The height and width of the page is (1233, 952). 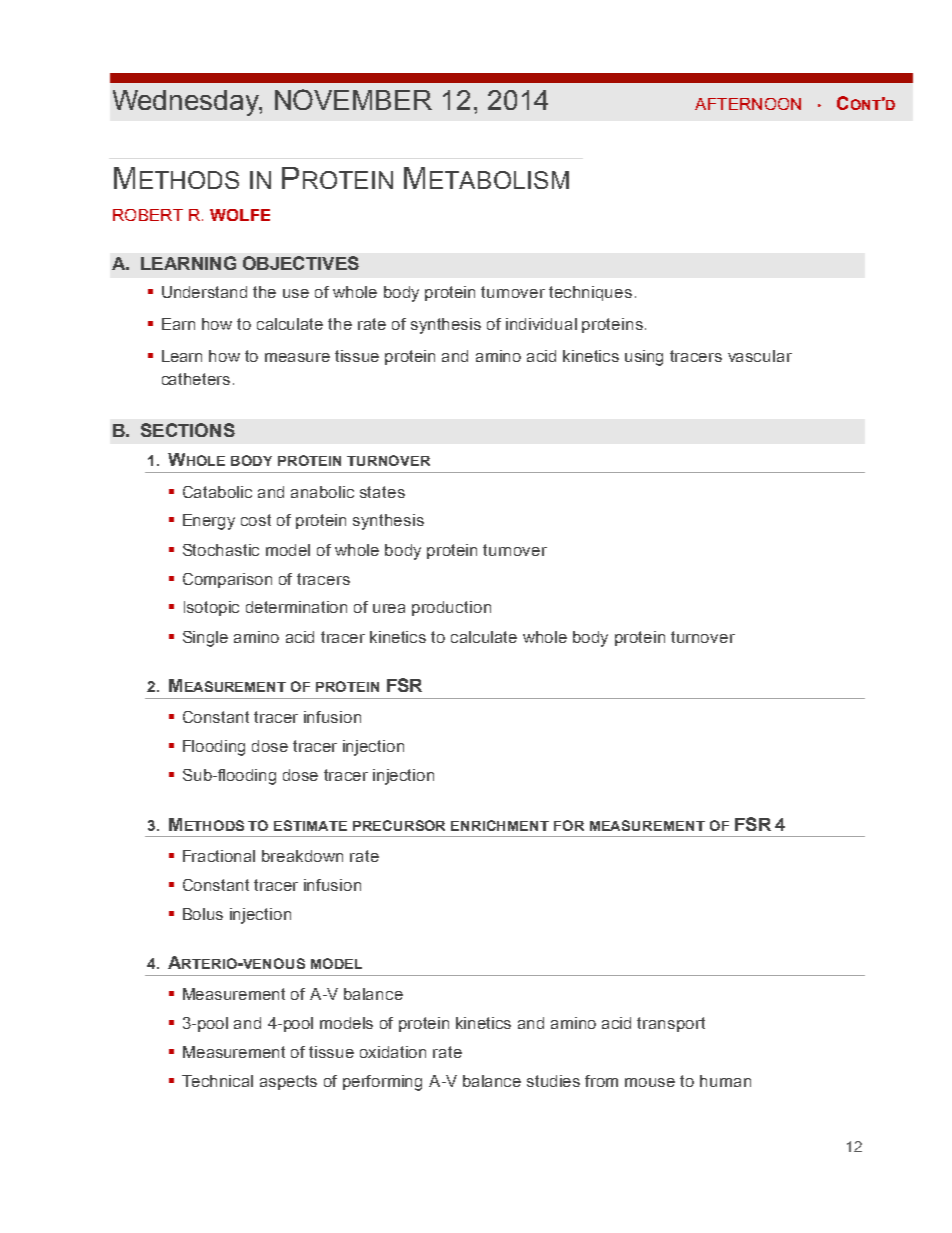 I want to click on NOVEMBER, so click(x=353, y=99).
